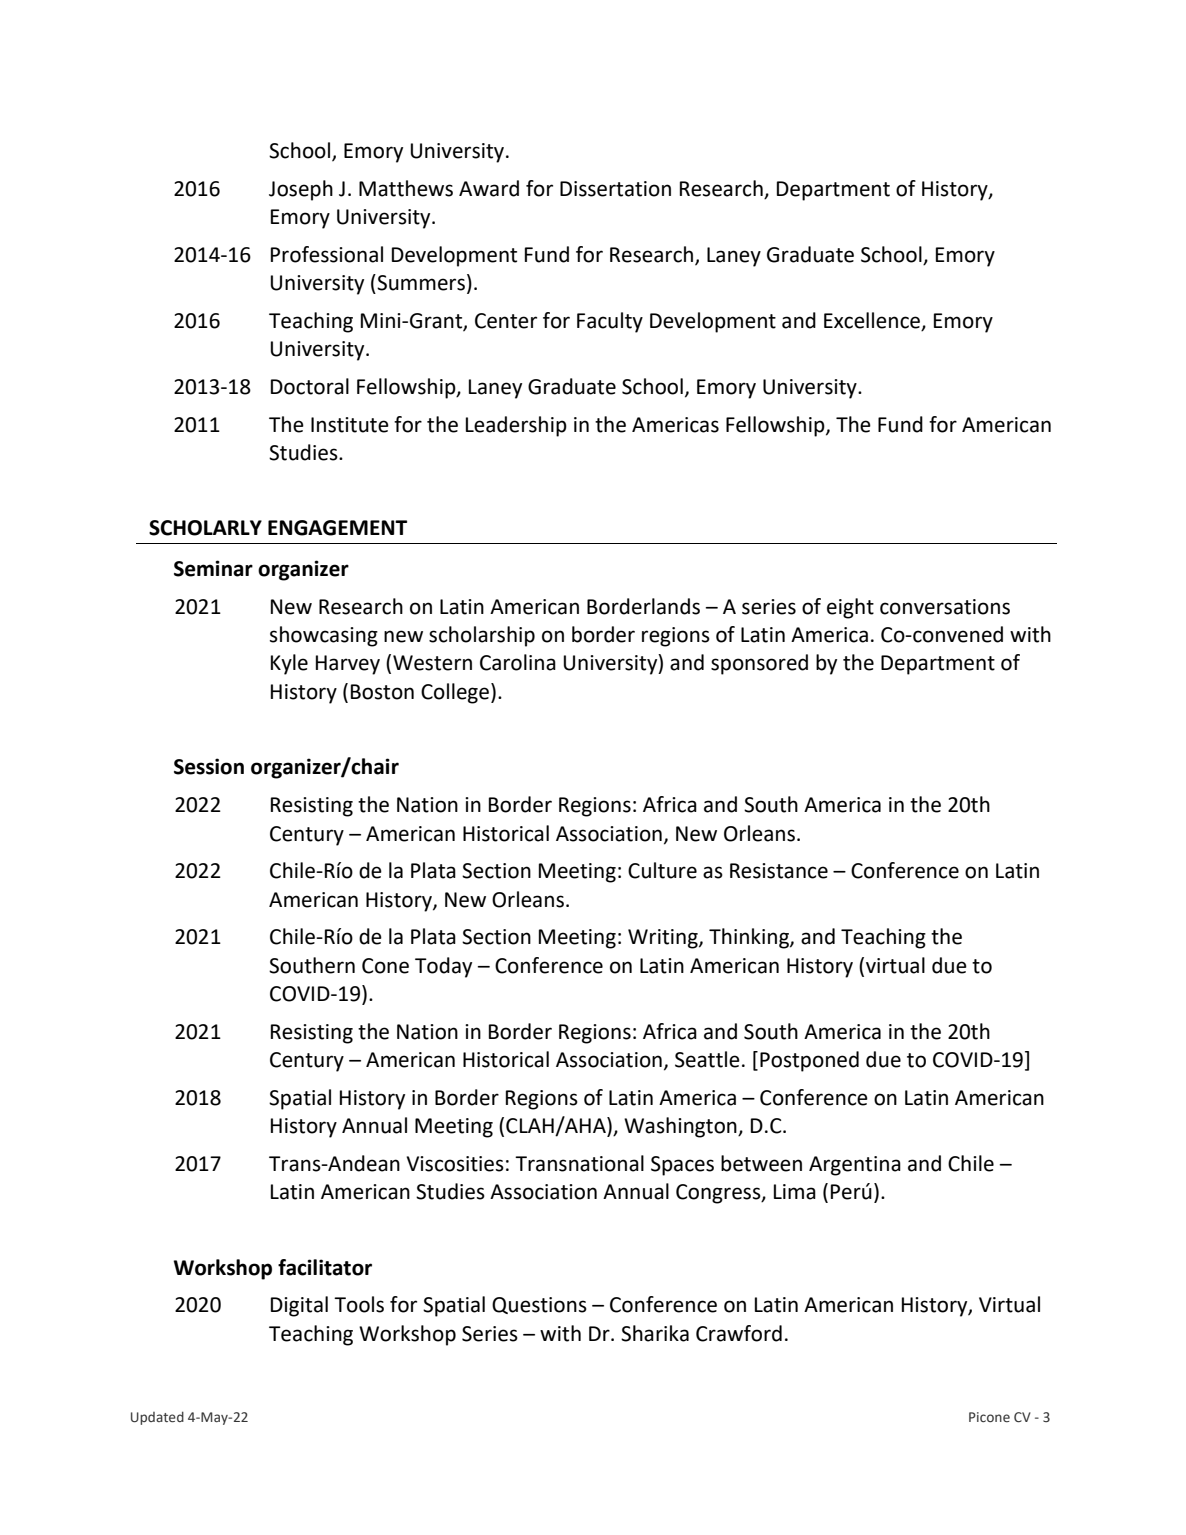 This image has height=1535, width=1186. Describe the element at coordinates (213, 568) in the image. I see `Seminar` at that location.
